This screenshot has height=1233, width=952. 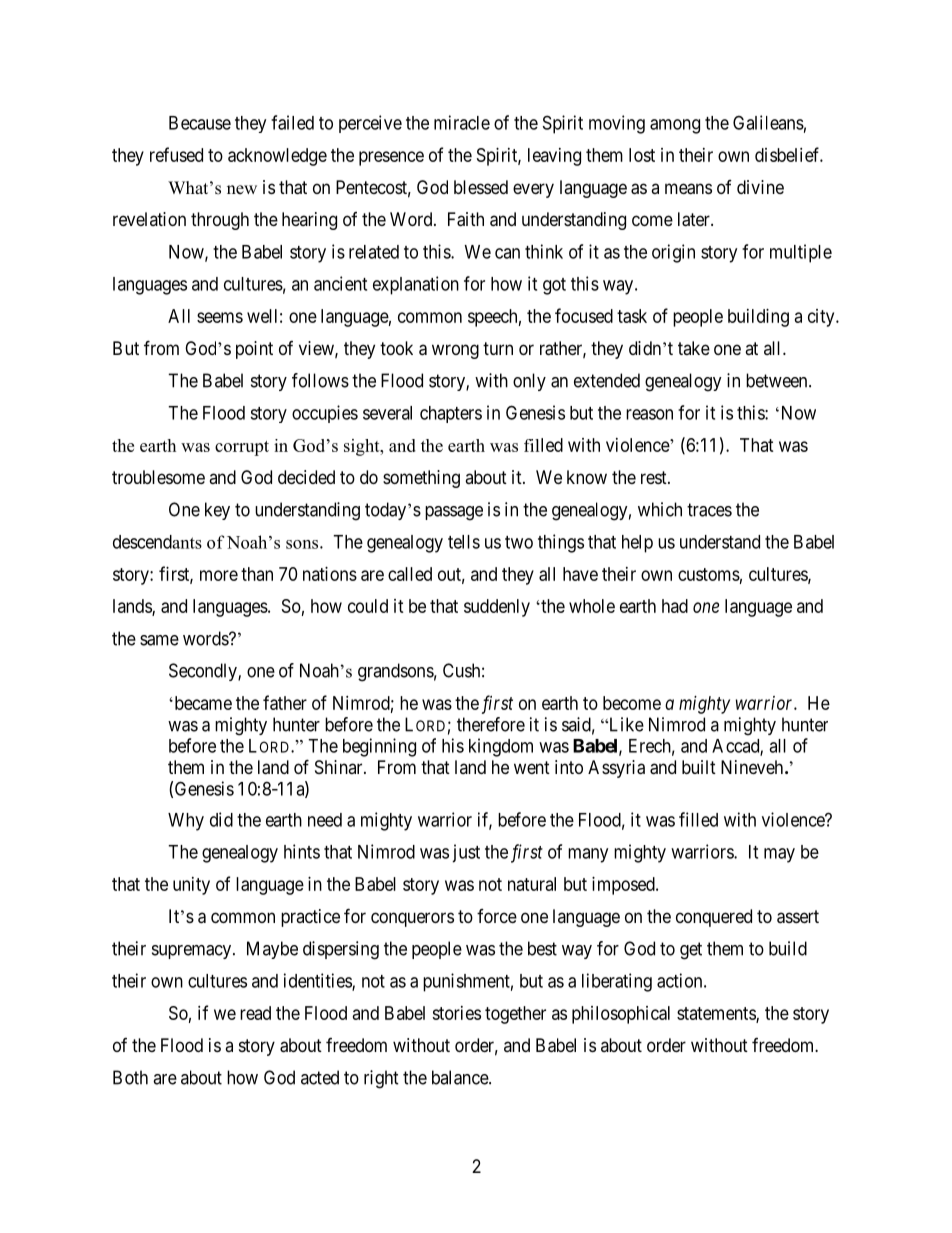 I want to click on suddenly, so click(x=497, y=608).
